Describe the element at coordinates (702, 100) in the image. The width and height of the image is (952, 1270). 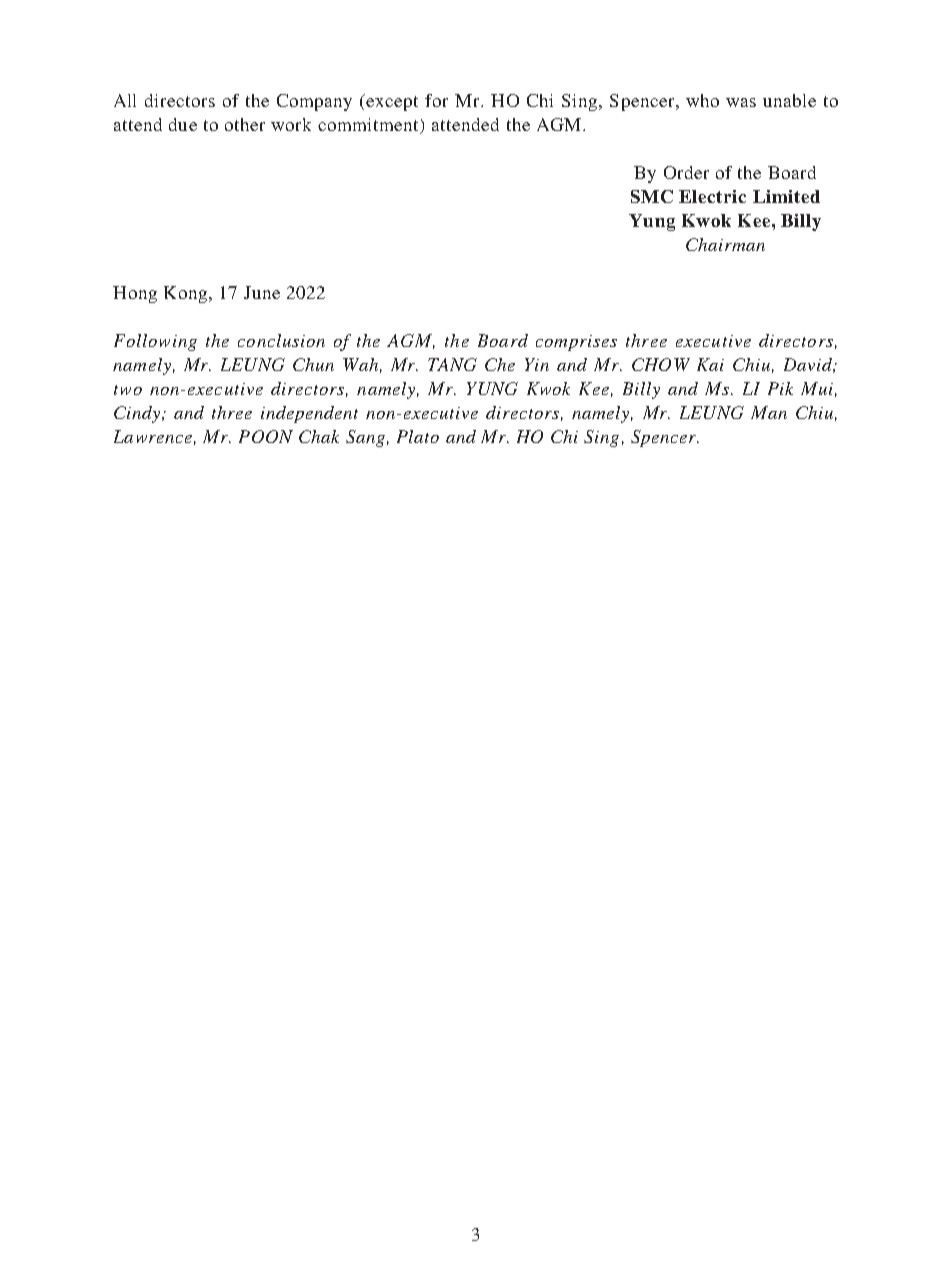
I see `who` at that location.
